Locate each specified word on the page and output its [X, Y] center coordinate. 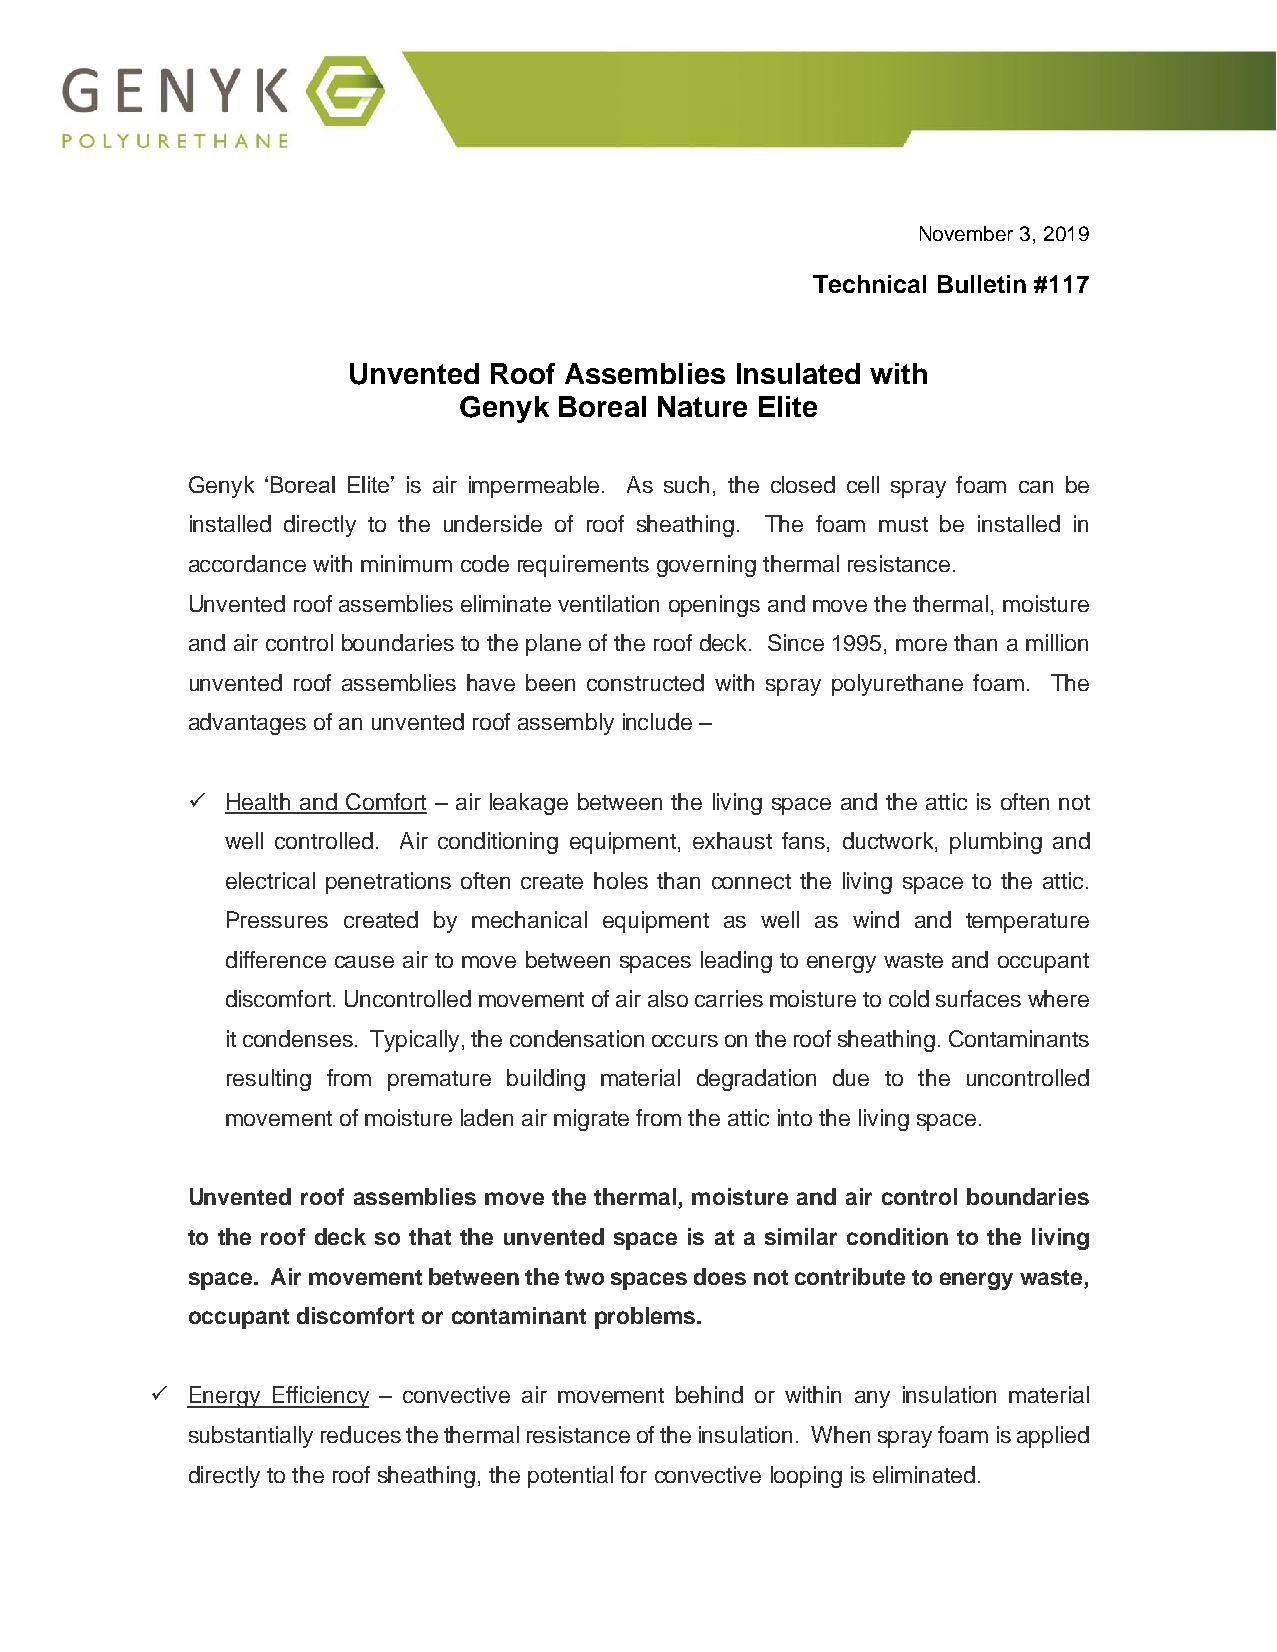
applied [1053, 1437]
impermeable [534, 487]
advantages [247, 724]
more [921, 645]
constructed [645, 682]
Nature [702, 406]
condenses [298, 1038]
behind [709, 1394]
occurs [685, 1041]
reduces [361, 1434]
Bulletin [982, 284]
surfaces [978, 998]
